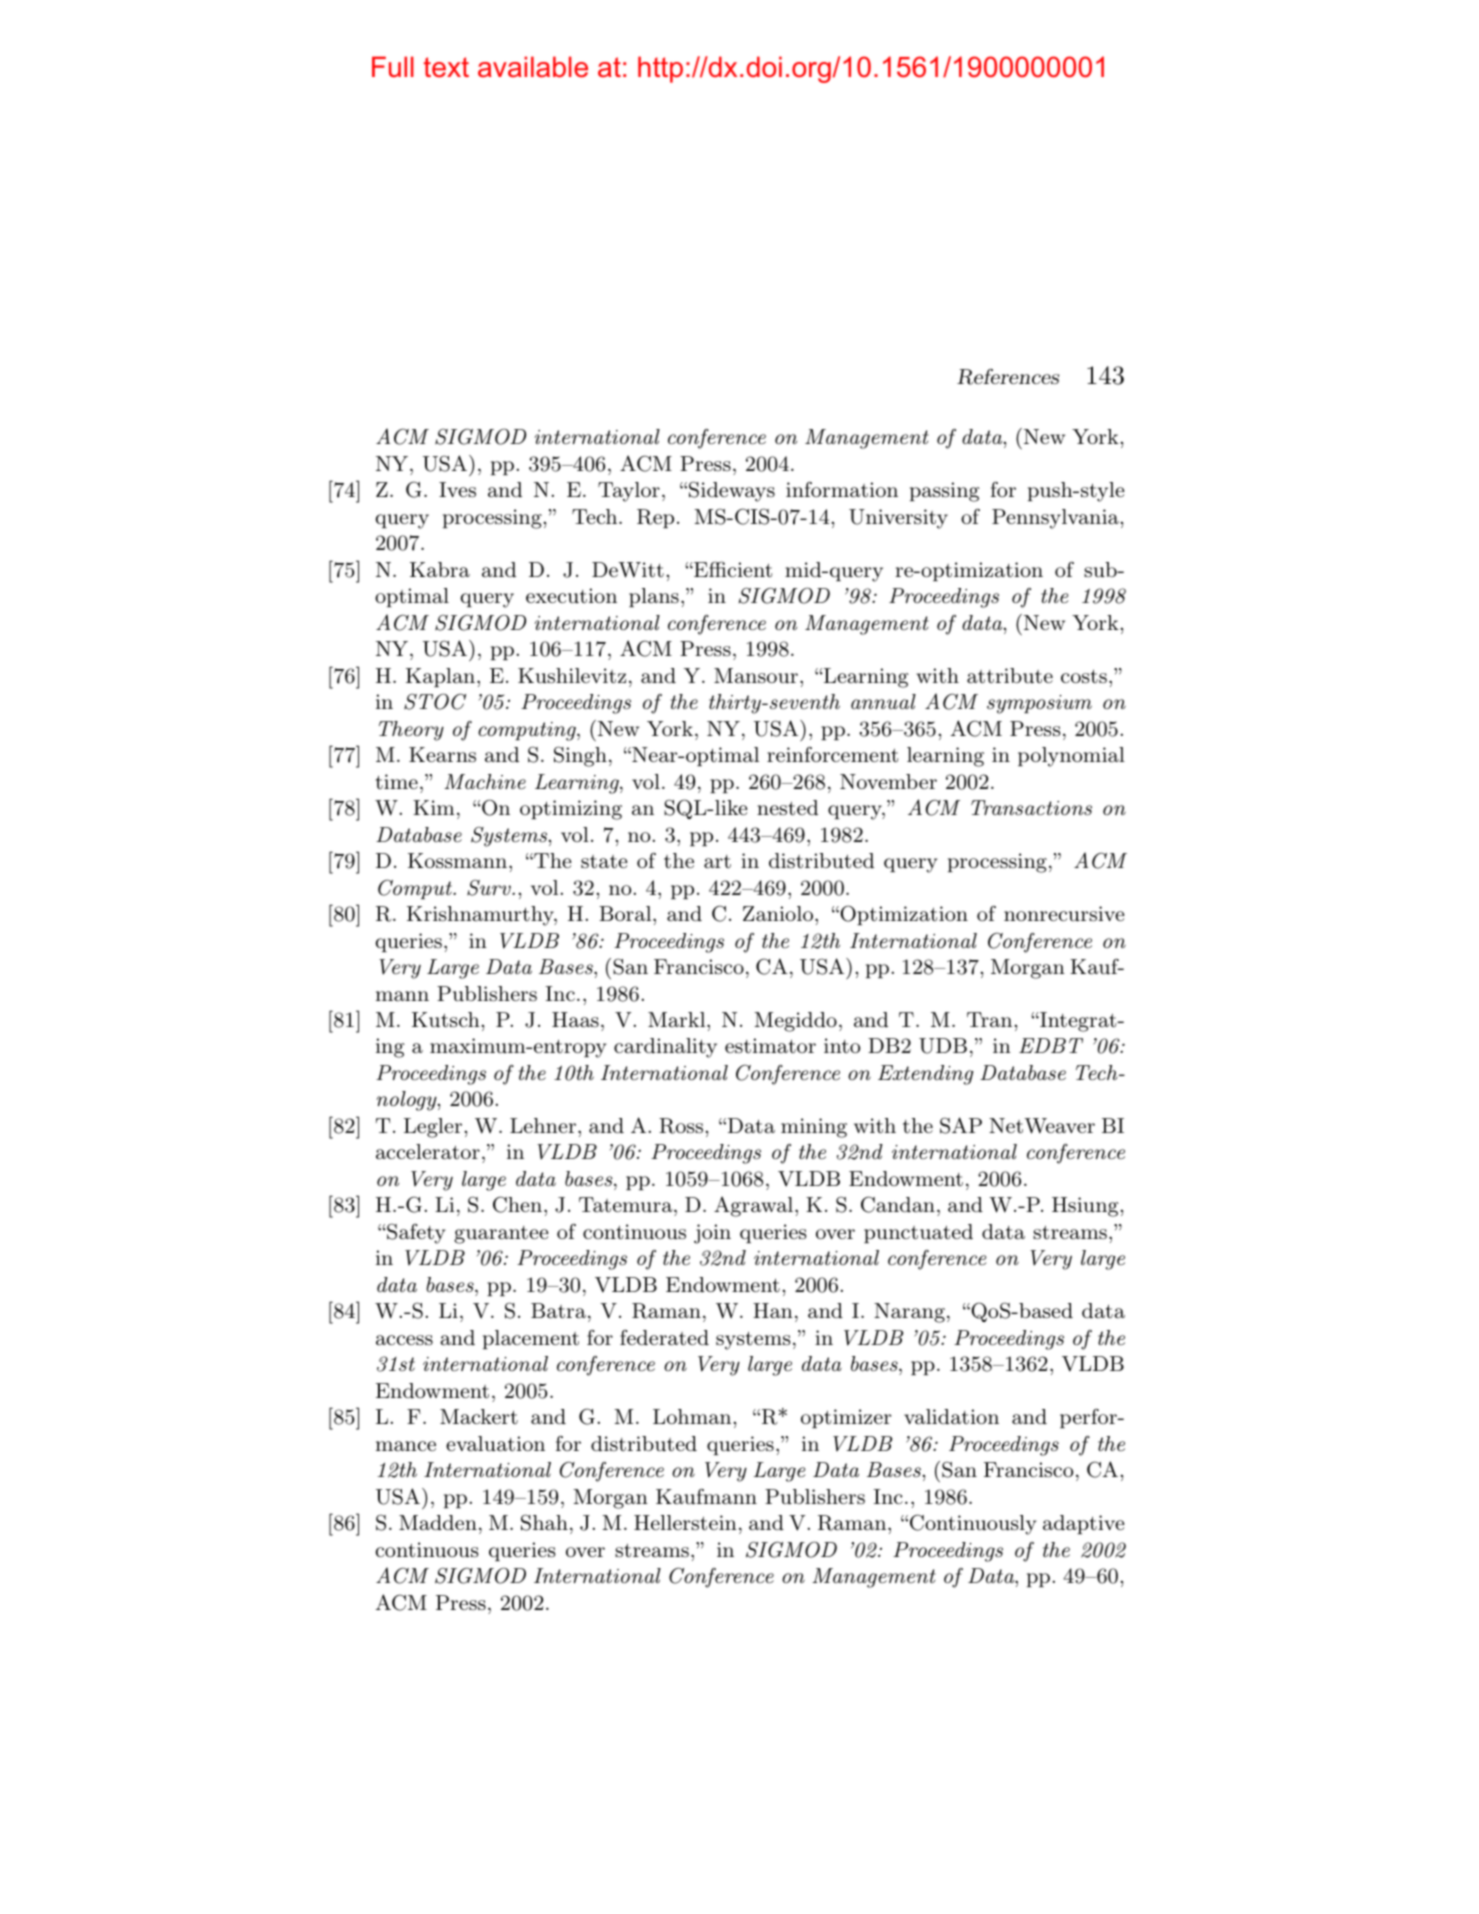 The height and width of the screenshot is (1914, 1479). What do you see at coordinates (438, 1523) in the screenshot?
I see `Madden` at bounding box center [438, 1523].
